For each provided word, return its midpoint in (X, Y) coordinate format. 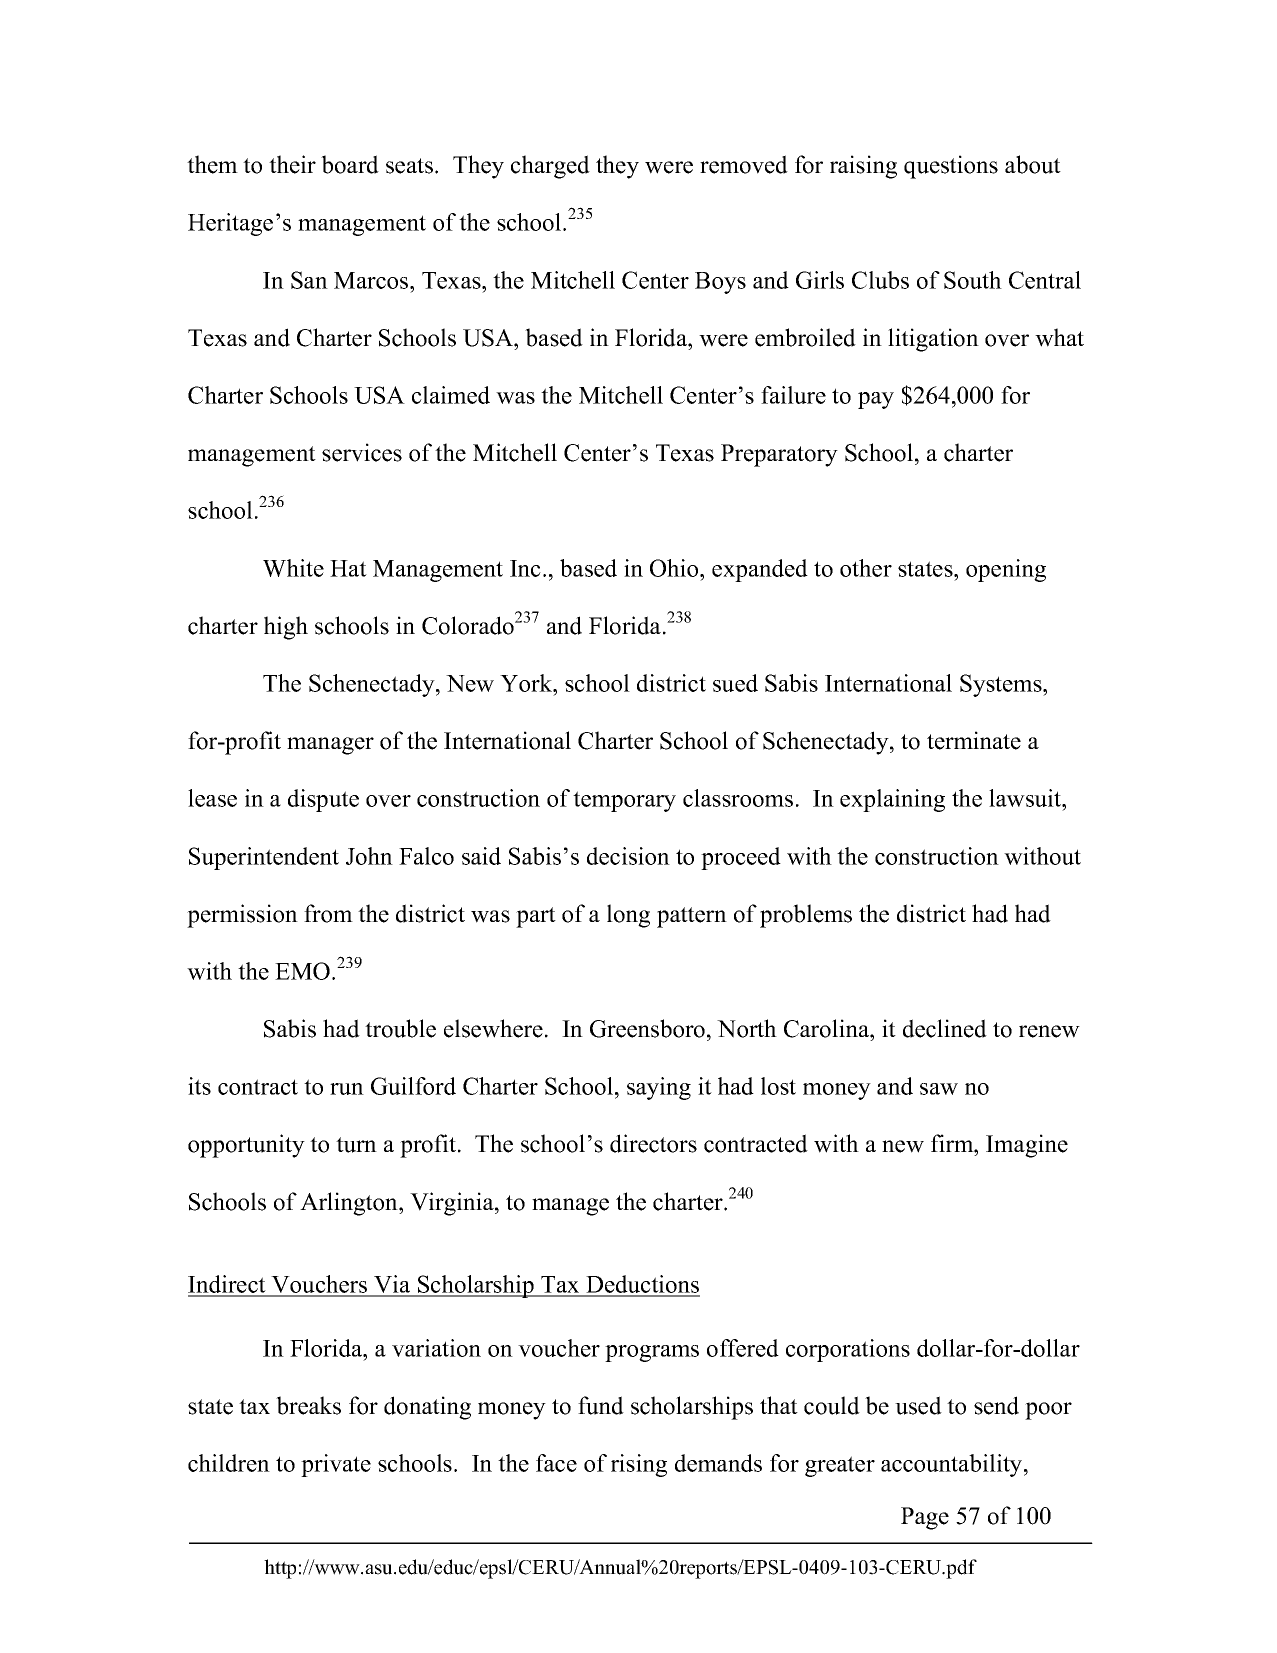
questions (951, 167)
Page (925, 1518)
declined (945, 1028)
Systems (1002, 685)
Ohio (675, 568)
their (292, 164)
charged (550, 167)
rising (639, 1465)
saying (659, 1088)
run (347, 1089)
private (336, 1465)
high (286, 628)
